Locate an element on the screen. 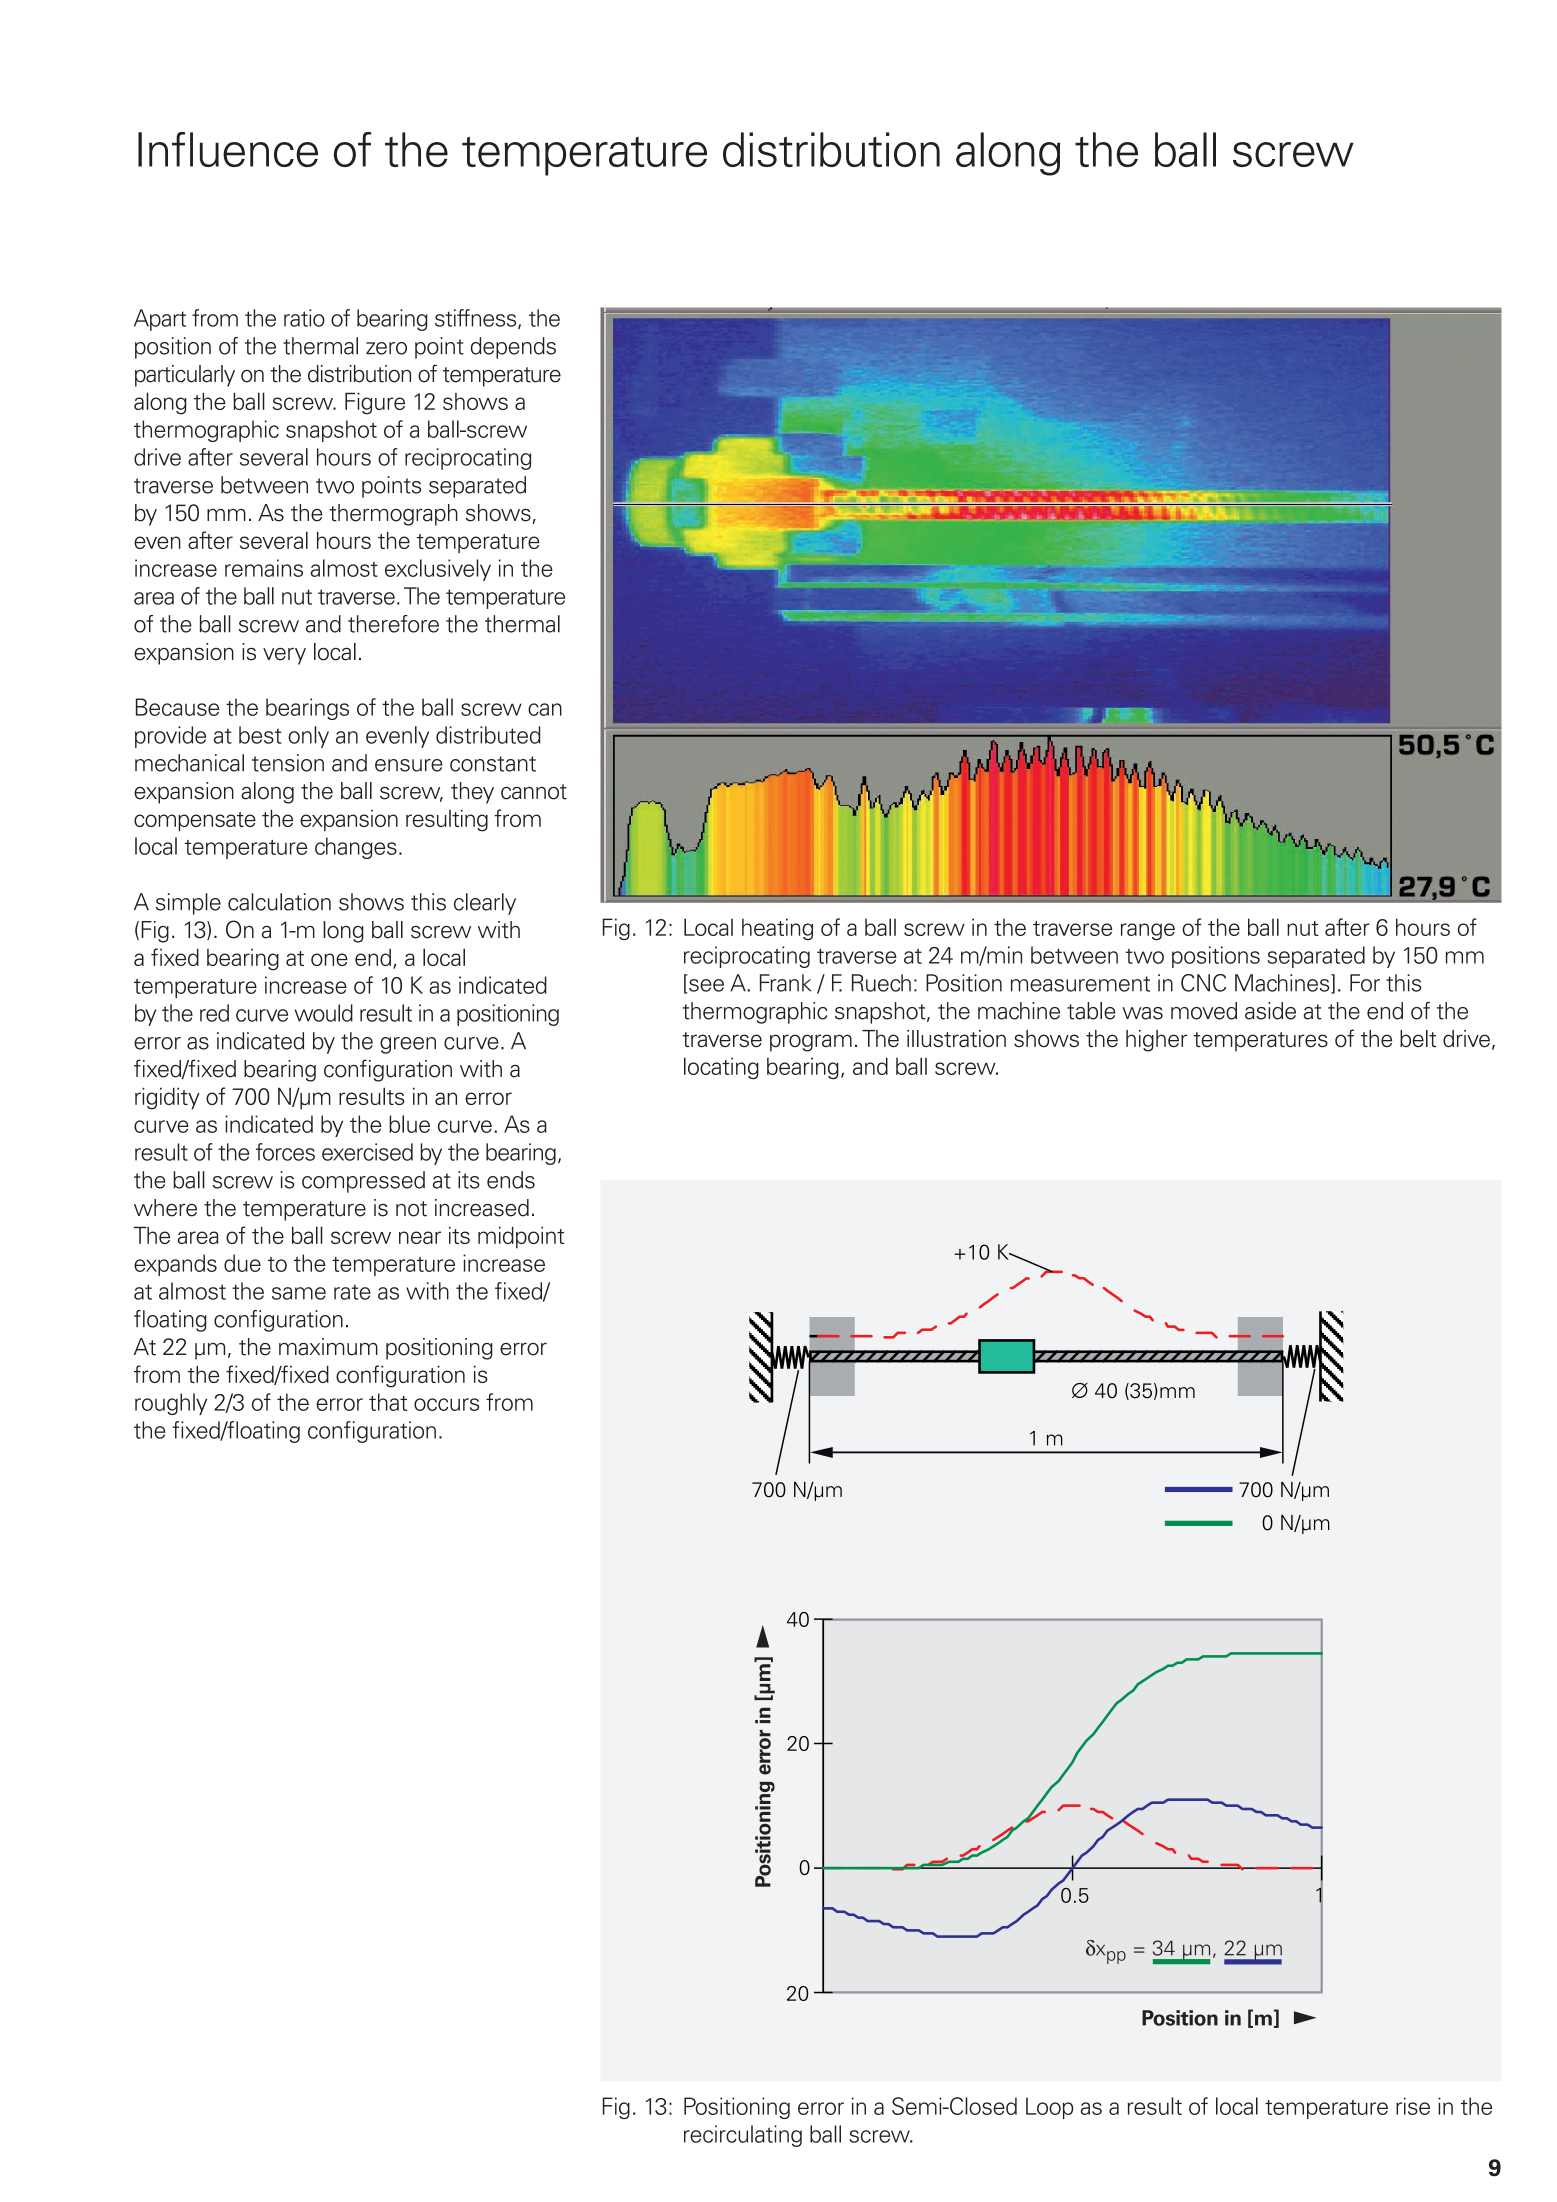  rise is located at coordinates (1413, 2106).
